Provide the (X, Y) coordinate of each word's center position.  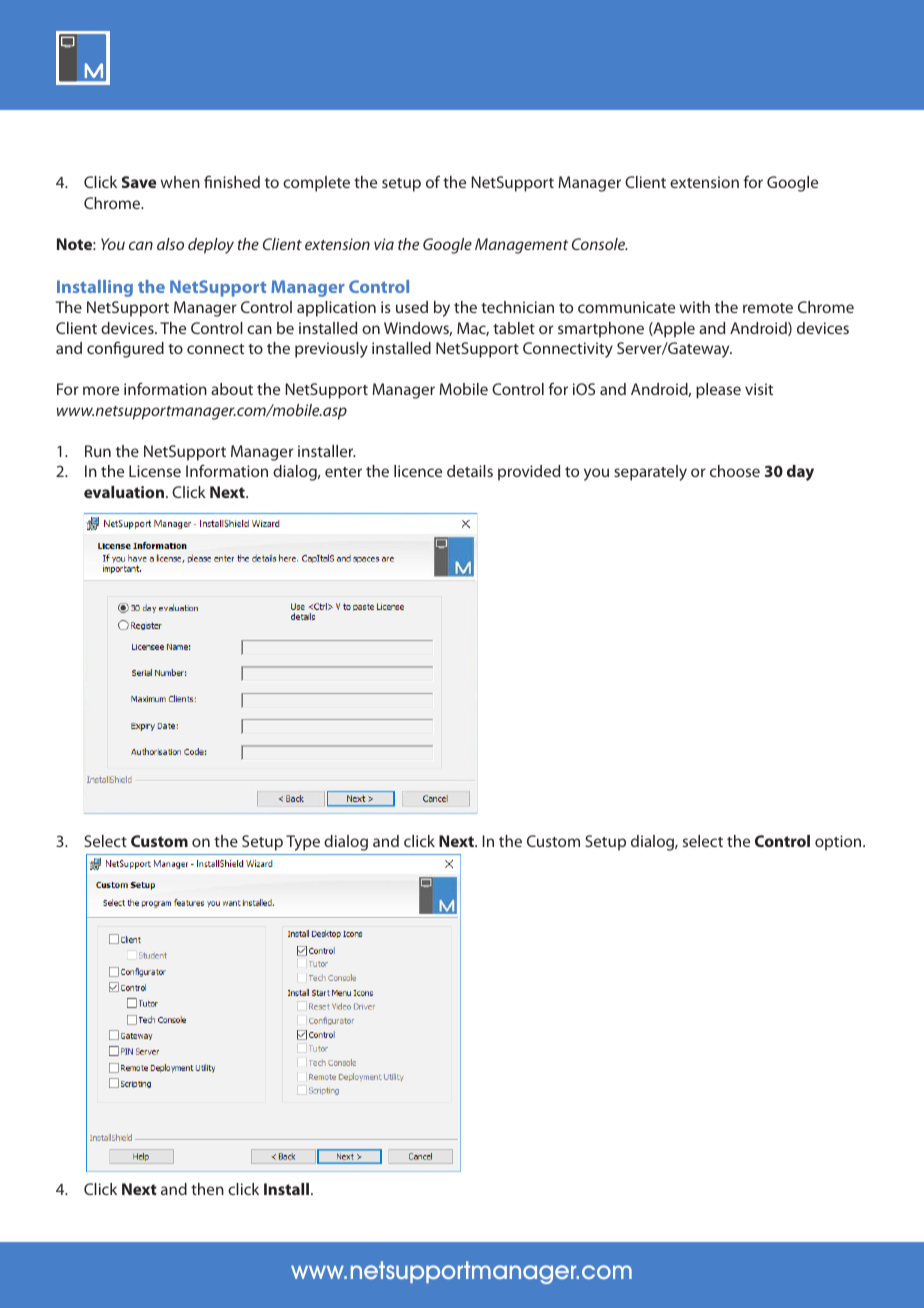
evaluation (124, 492)
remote (768, 308)
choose (735, 471)
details (470, 471)
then (207, 1189)
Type (303, 843)
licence (418, 471)
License (155, 471)
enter (343, 472)
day (800, 473)
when (180, 182)
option (839, 843)
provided (529, 473)
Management (521, 246)
